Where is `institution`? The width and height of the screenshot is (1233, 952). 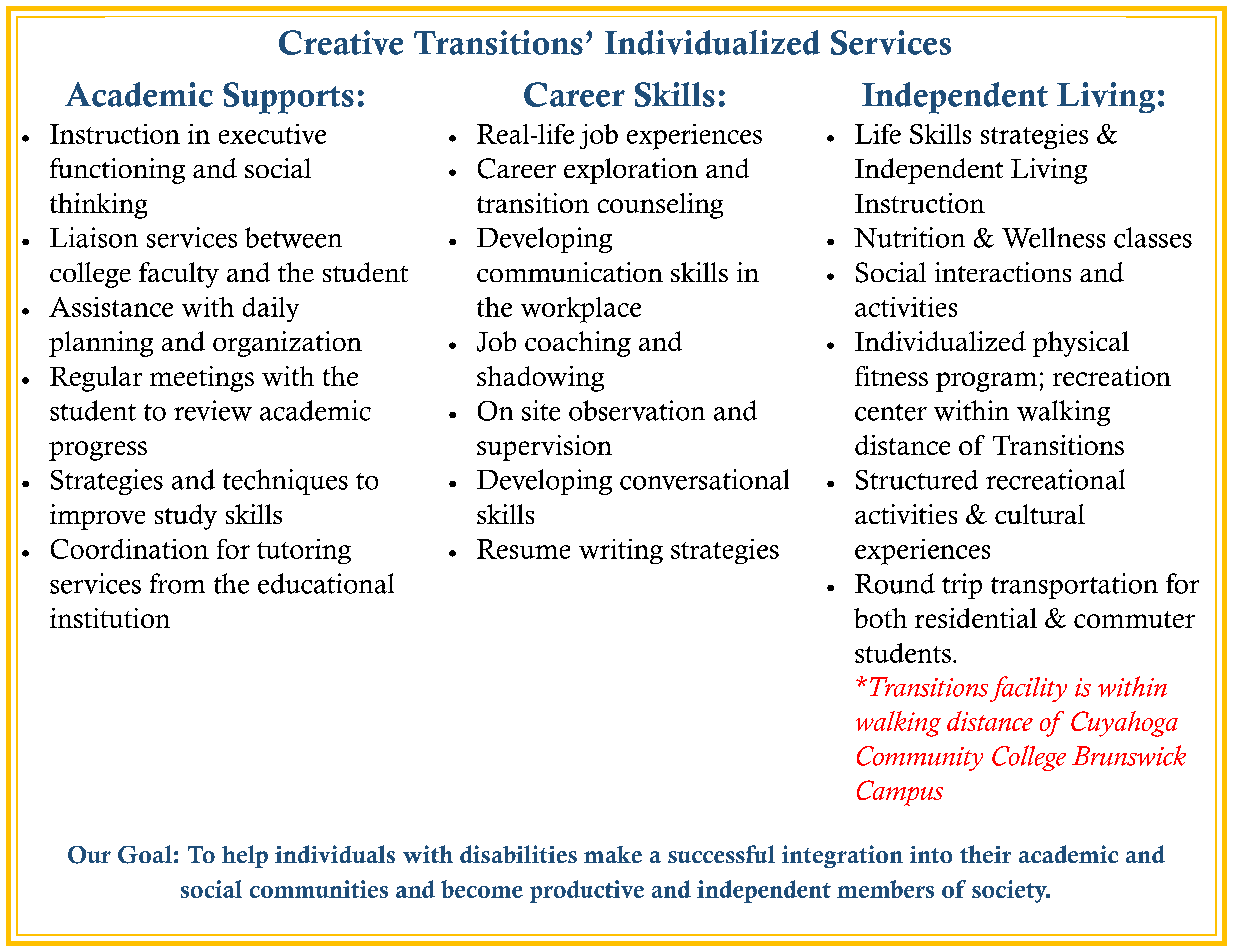 institution is located at coordinates (110, 618).
